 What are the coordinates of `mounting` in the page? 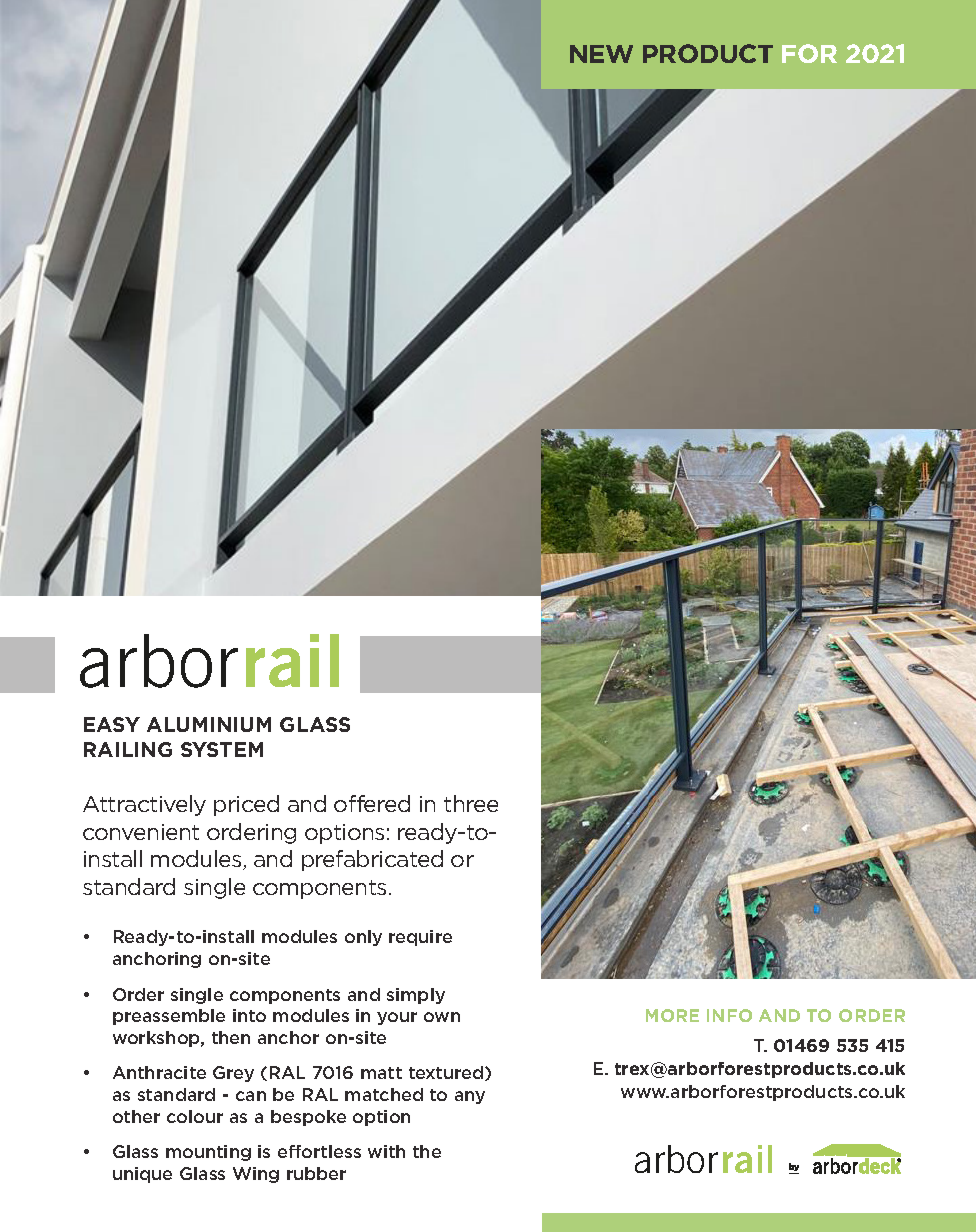 It's located at (208, 1153).
